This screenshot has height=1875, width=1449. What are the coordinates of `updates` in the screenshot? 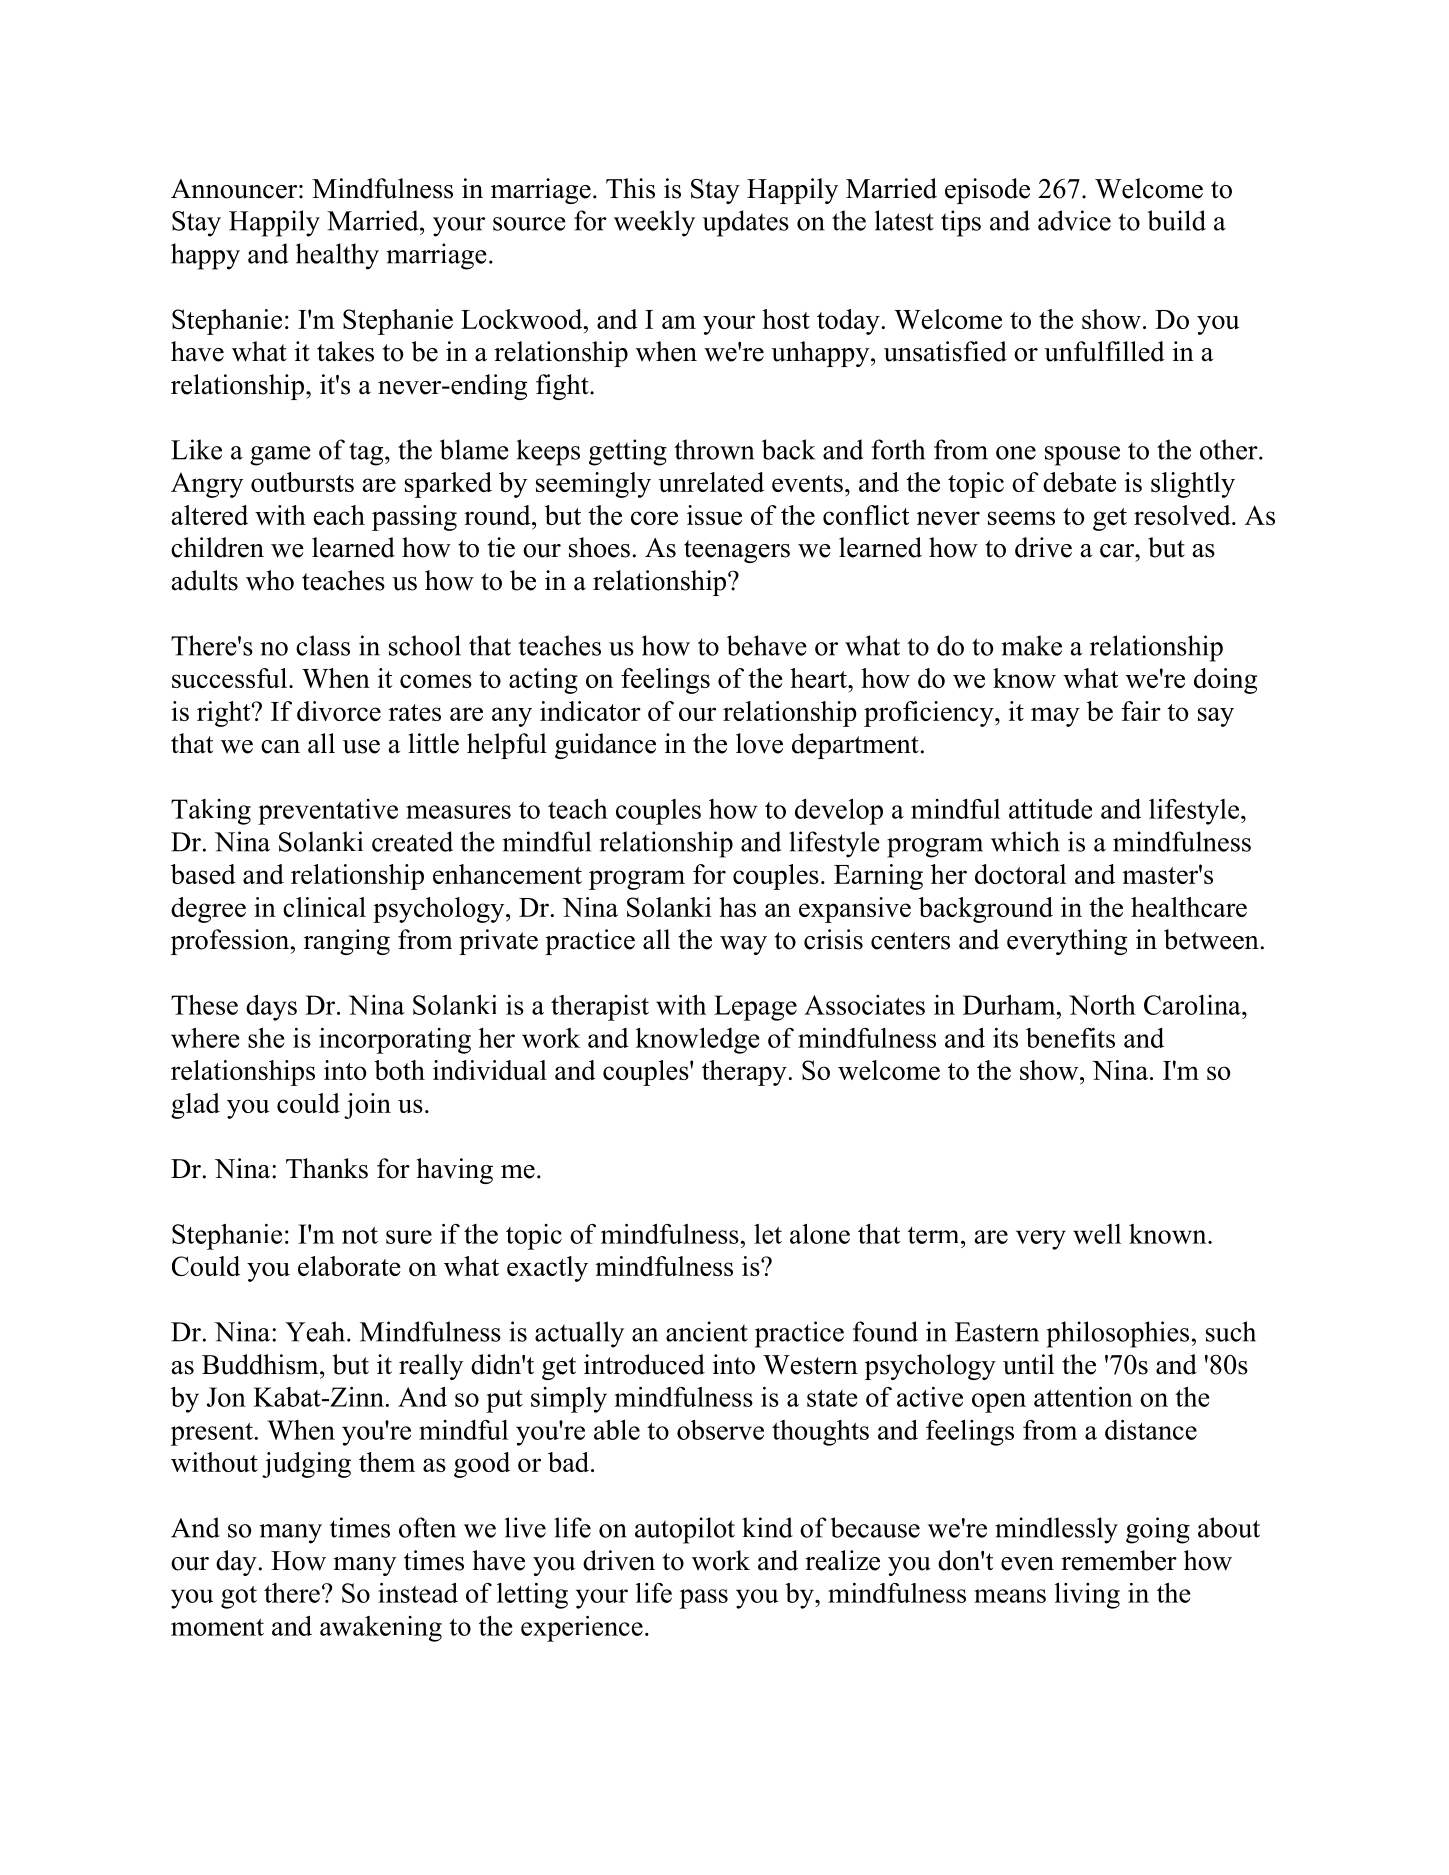 It's located at (745, 223).
